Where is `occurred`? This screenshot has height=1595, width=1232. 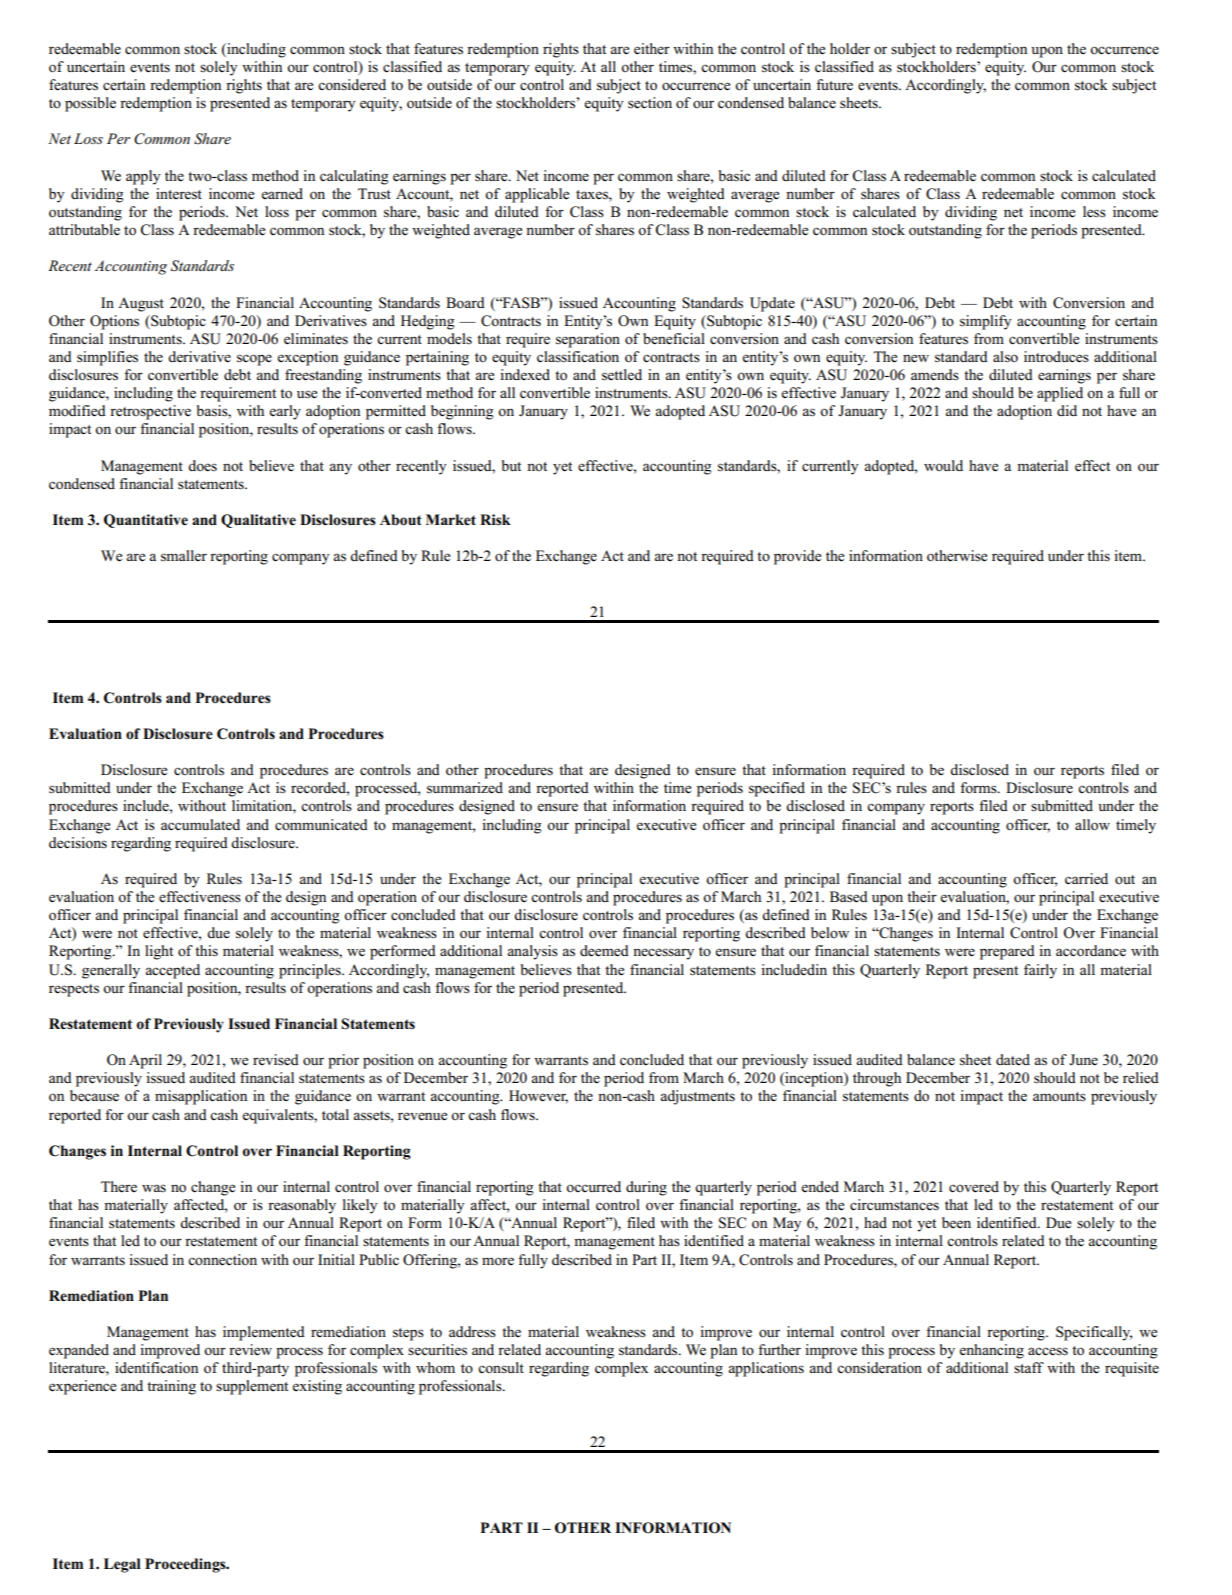
occurred is located at coordinates (593, 1186).
